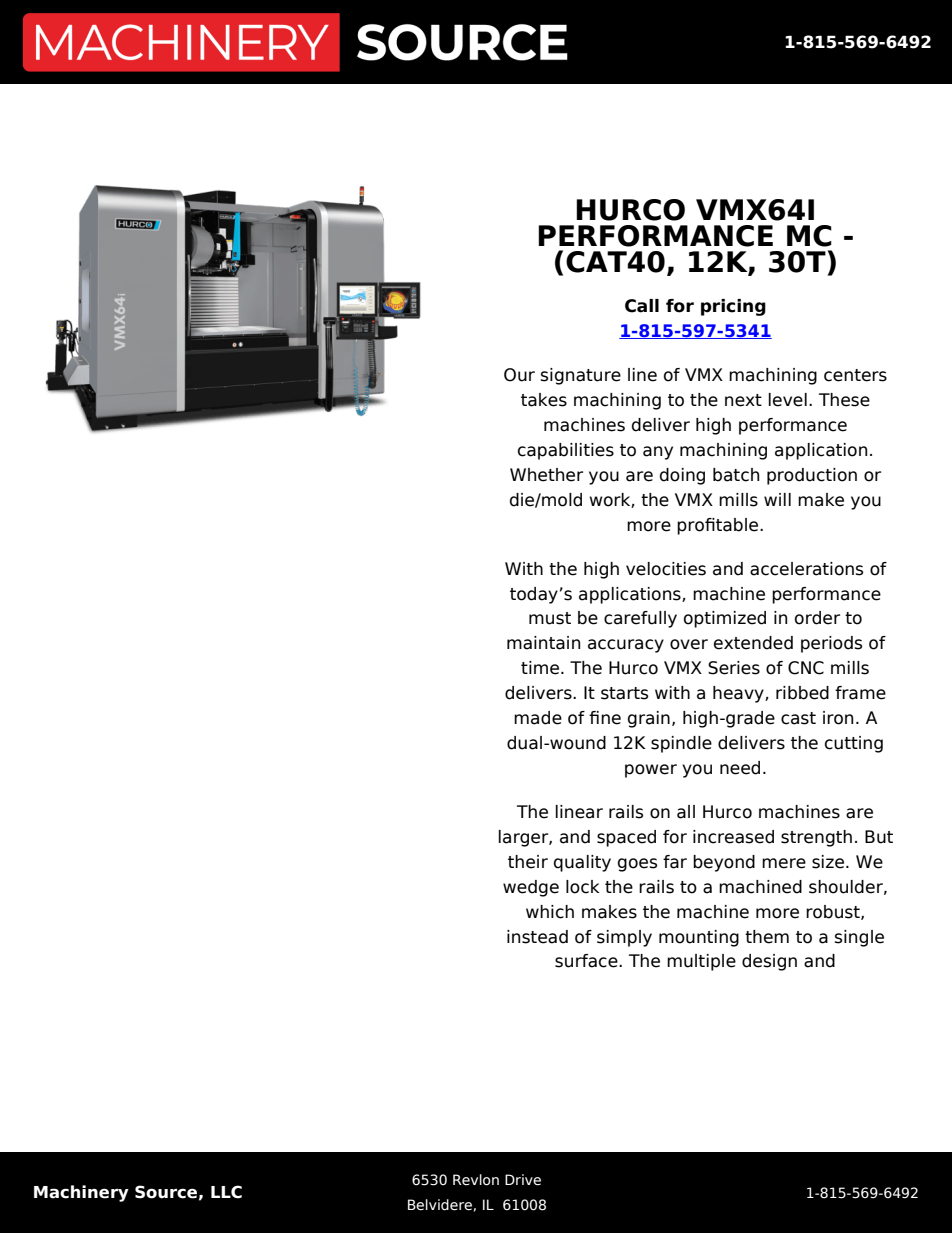 This document has height=1233, width=952. What do you see at coordinates (226, 1192) in the document?
I see `LLC` at bounding box center [226, 1192].
